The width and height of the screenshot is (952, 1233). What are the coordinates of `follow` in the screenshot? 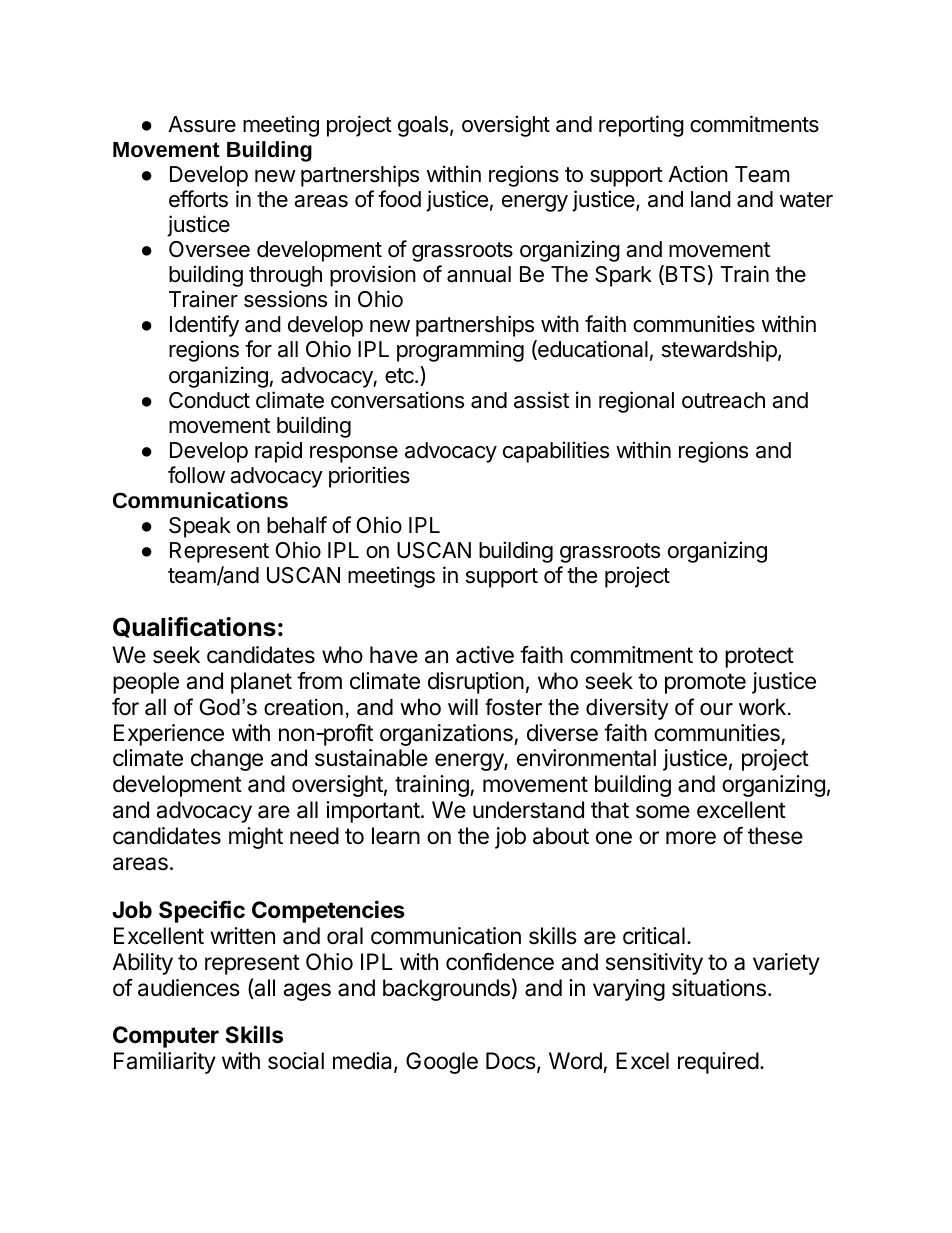 It's located at (196, 475).
